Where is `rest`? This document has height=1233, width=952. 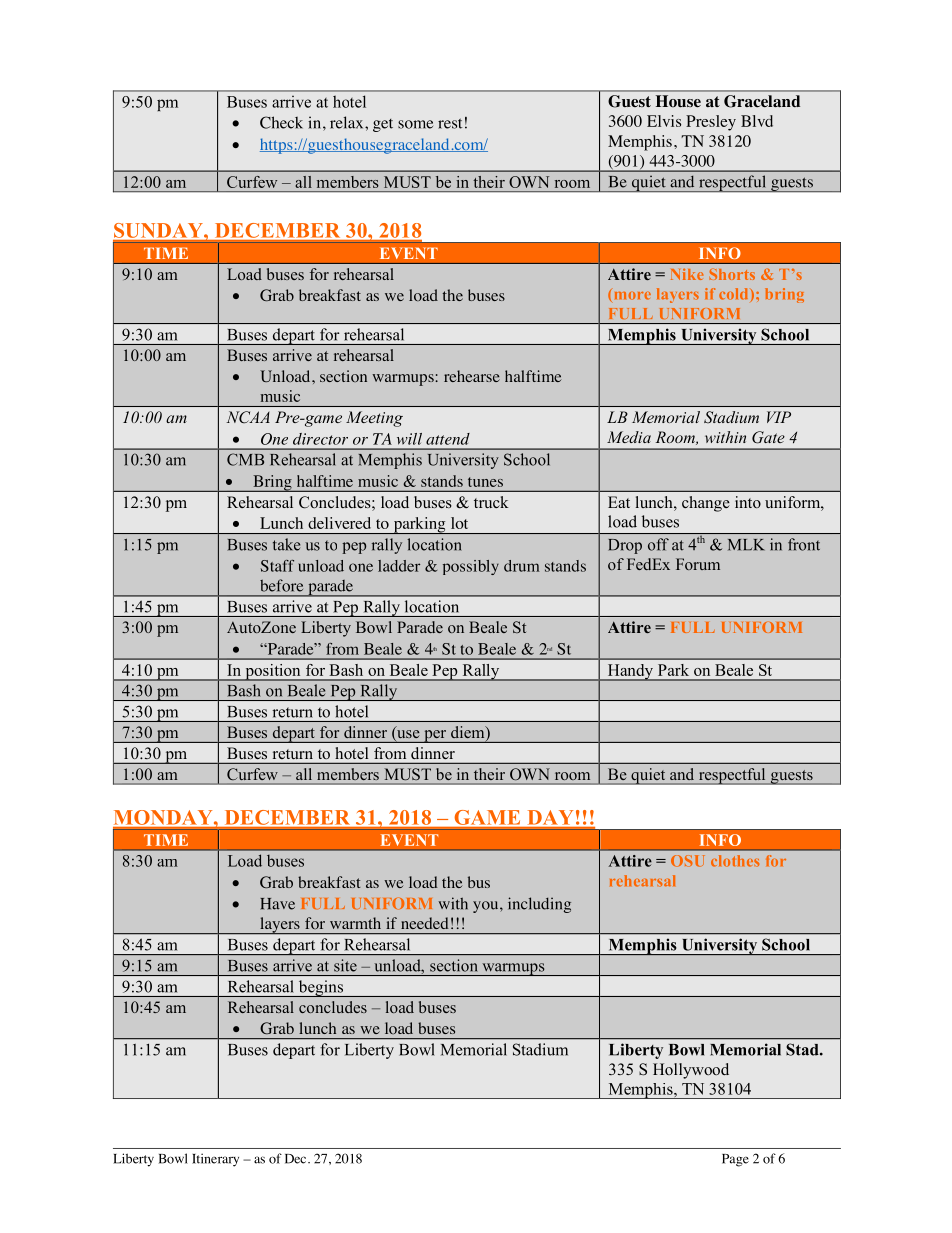 rest is located at coordinates (450, 123).
